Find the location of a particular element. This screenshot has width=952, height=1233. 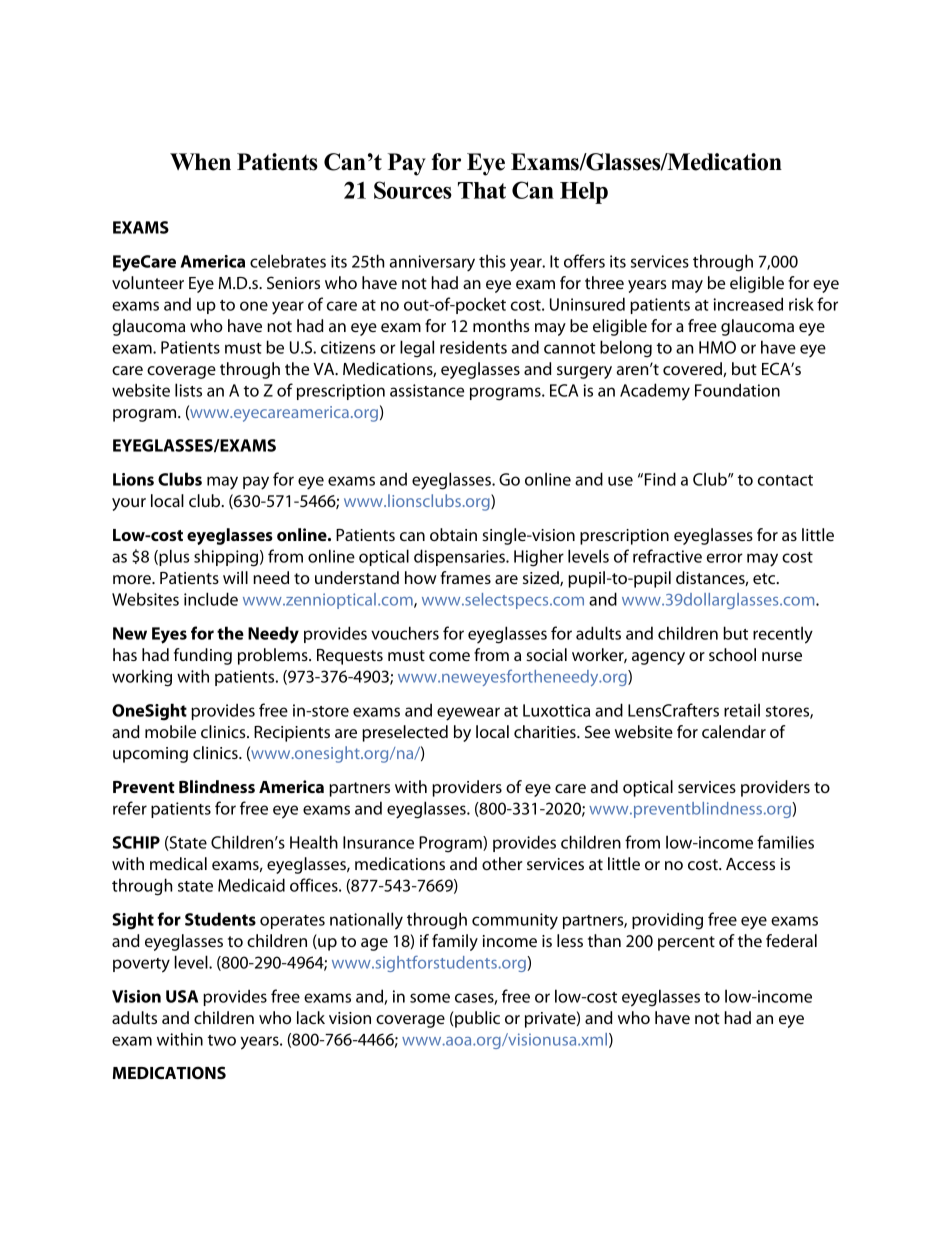

percent is located at coordinates (686, 943).
